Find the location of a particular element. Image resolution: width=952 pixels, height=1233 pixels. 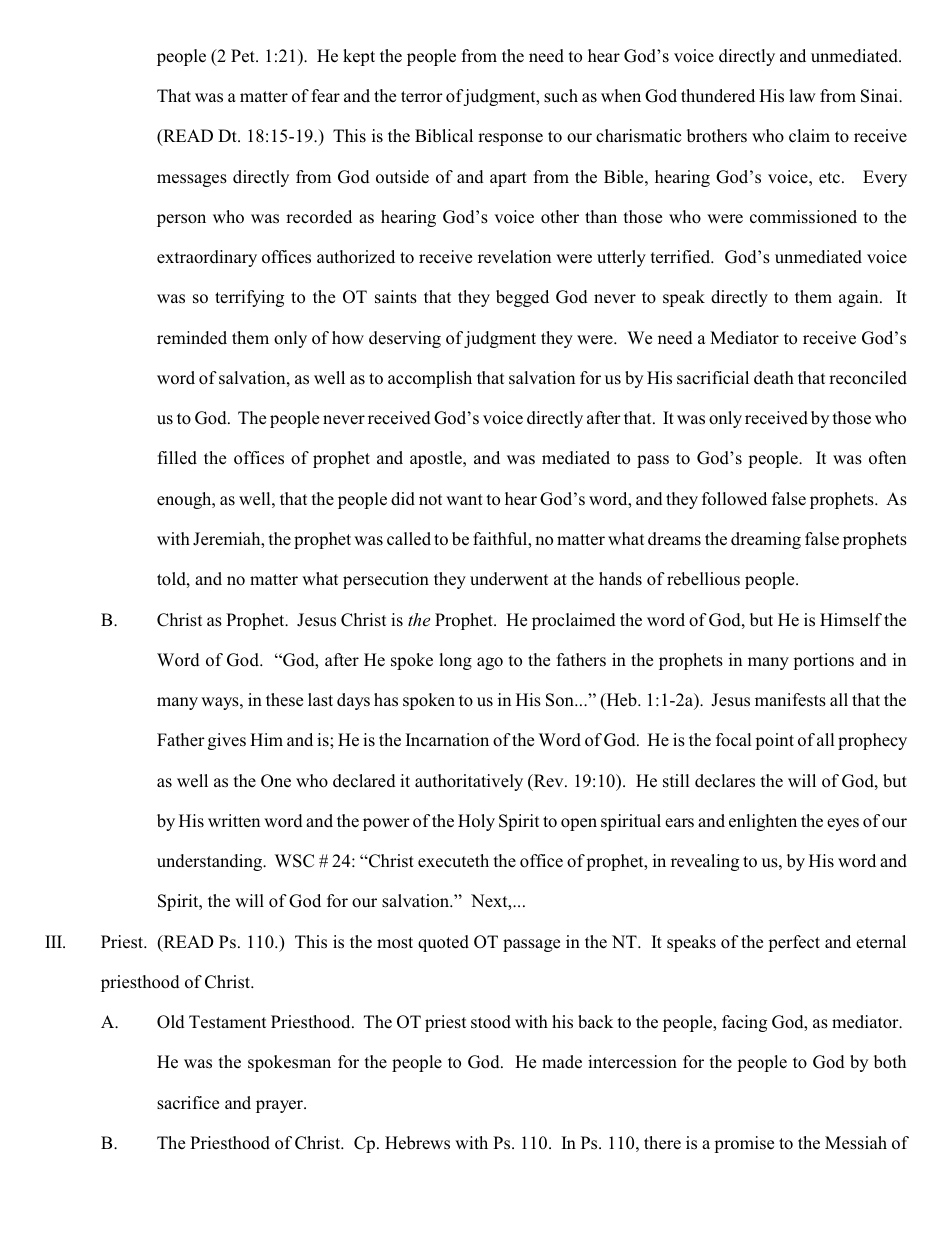

Hebrews is located at coordinates (417, 1143).
